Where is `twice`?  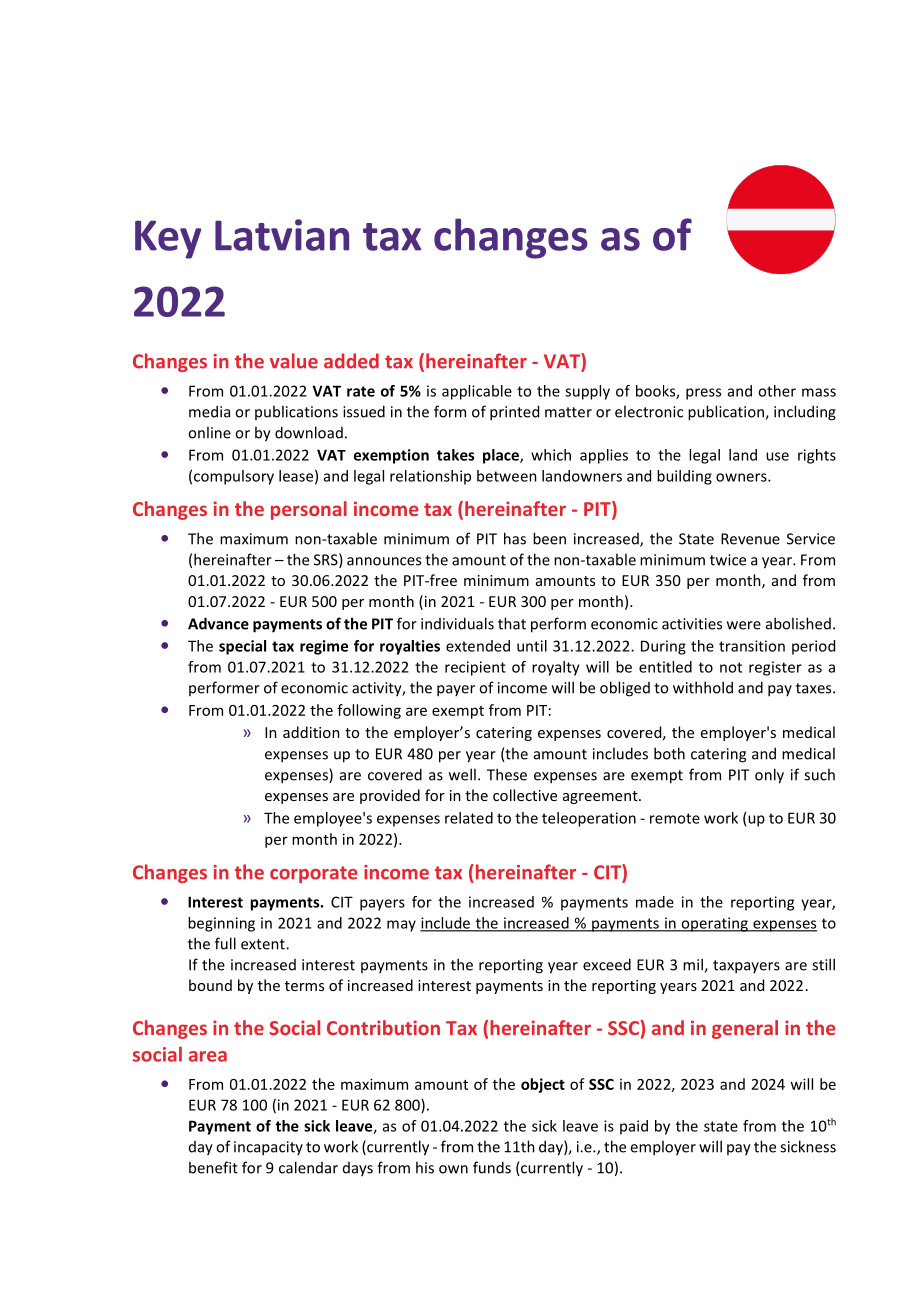 twice is located at coordinates (728, 560).
